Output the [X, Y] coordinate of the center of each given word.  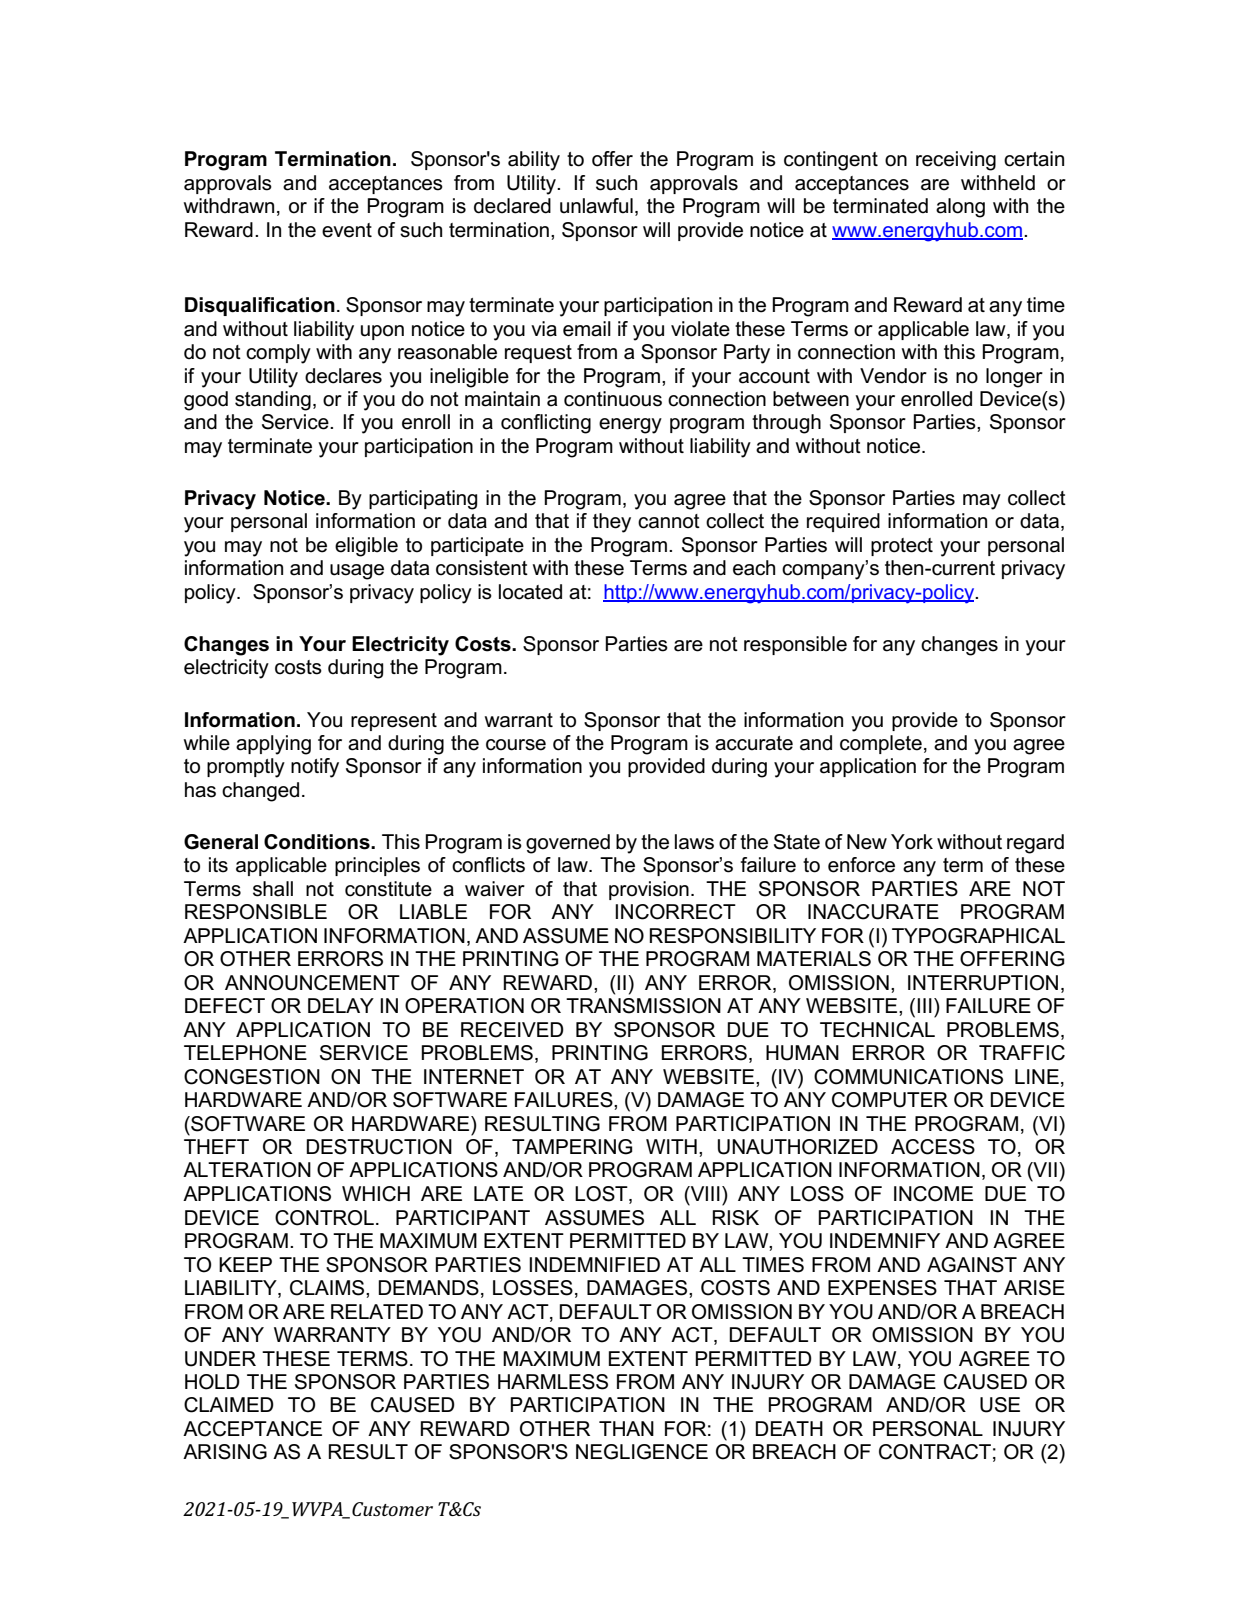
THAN [626, 1428]
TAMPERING [572, 1147]
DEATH [789, 1428]
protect [902, 547]
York [912, 842]
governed [568, 844]
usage [357, 572]
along [960, 208]
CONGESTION [252, 1077]
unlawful [596, 206]
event [347, 230]
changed [260, 792]
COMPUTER [890, 1100]
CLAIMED [229, 1405]
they [612, 523]
